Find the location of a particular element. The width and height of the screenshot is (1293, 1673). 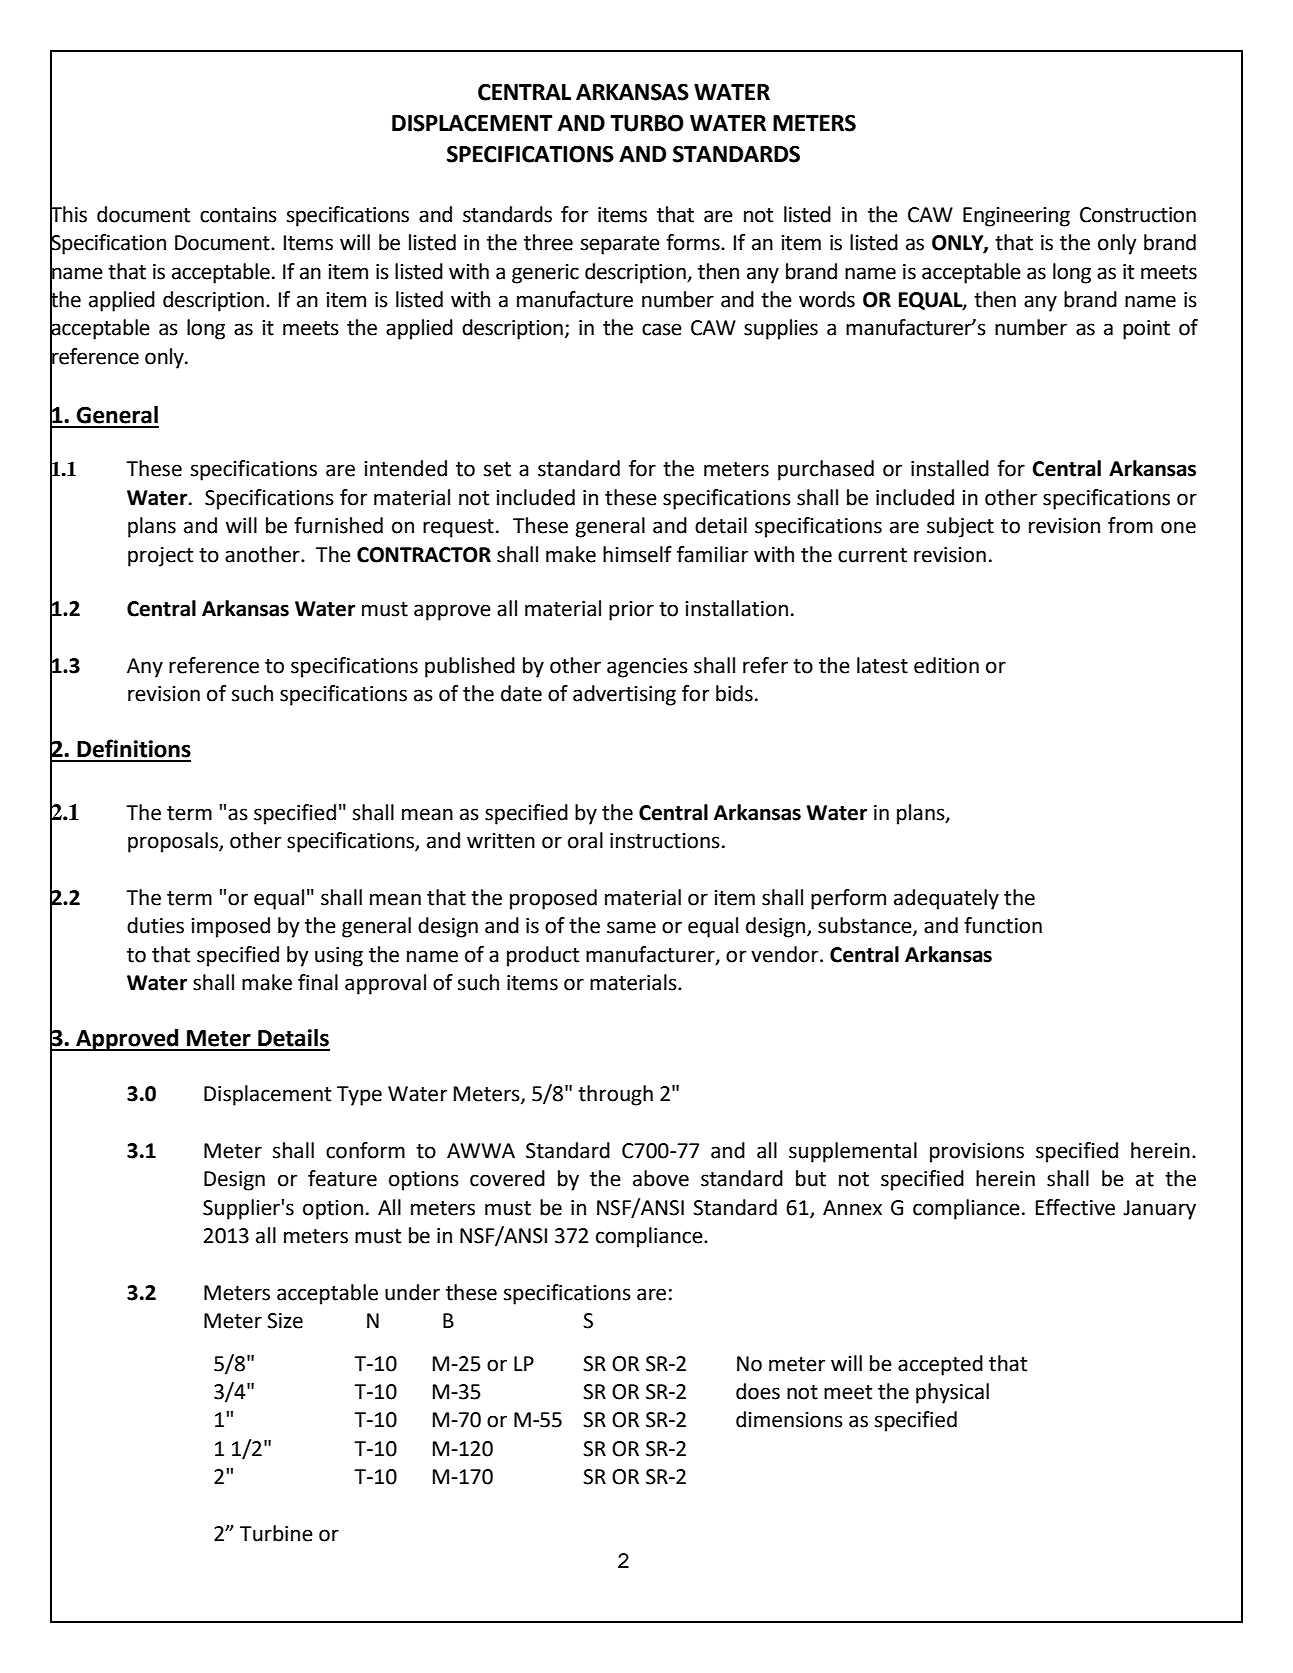

physical is located at coordinates (952, 1393).
